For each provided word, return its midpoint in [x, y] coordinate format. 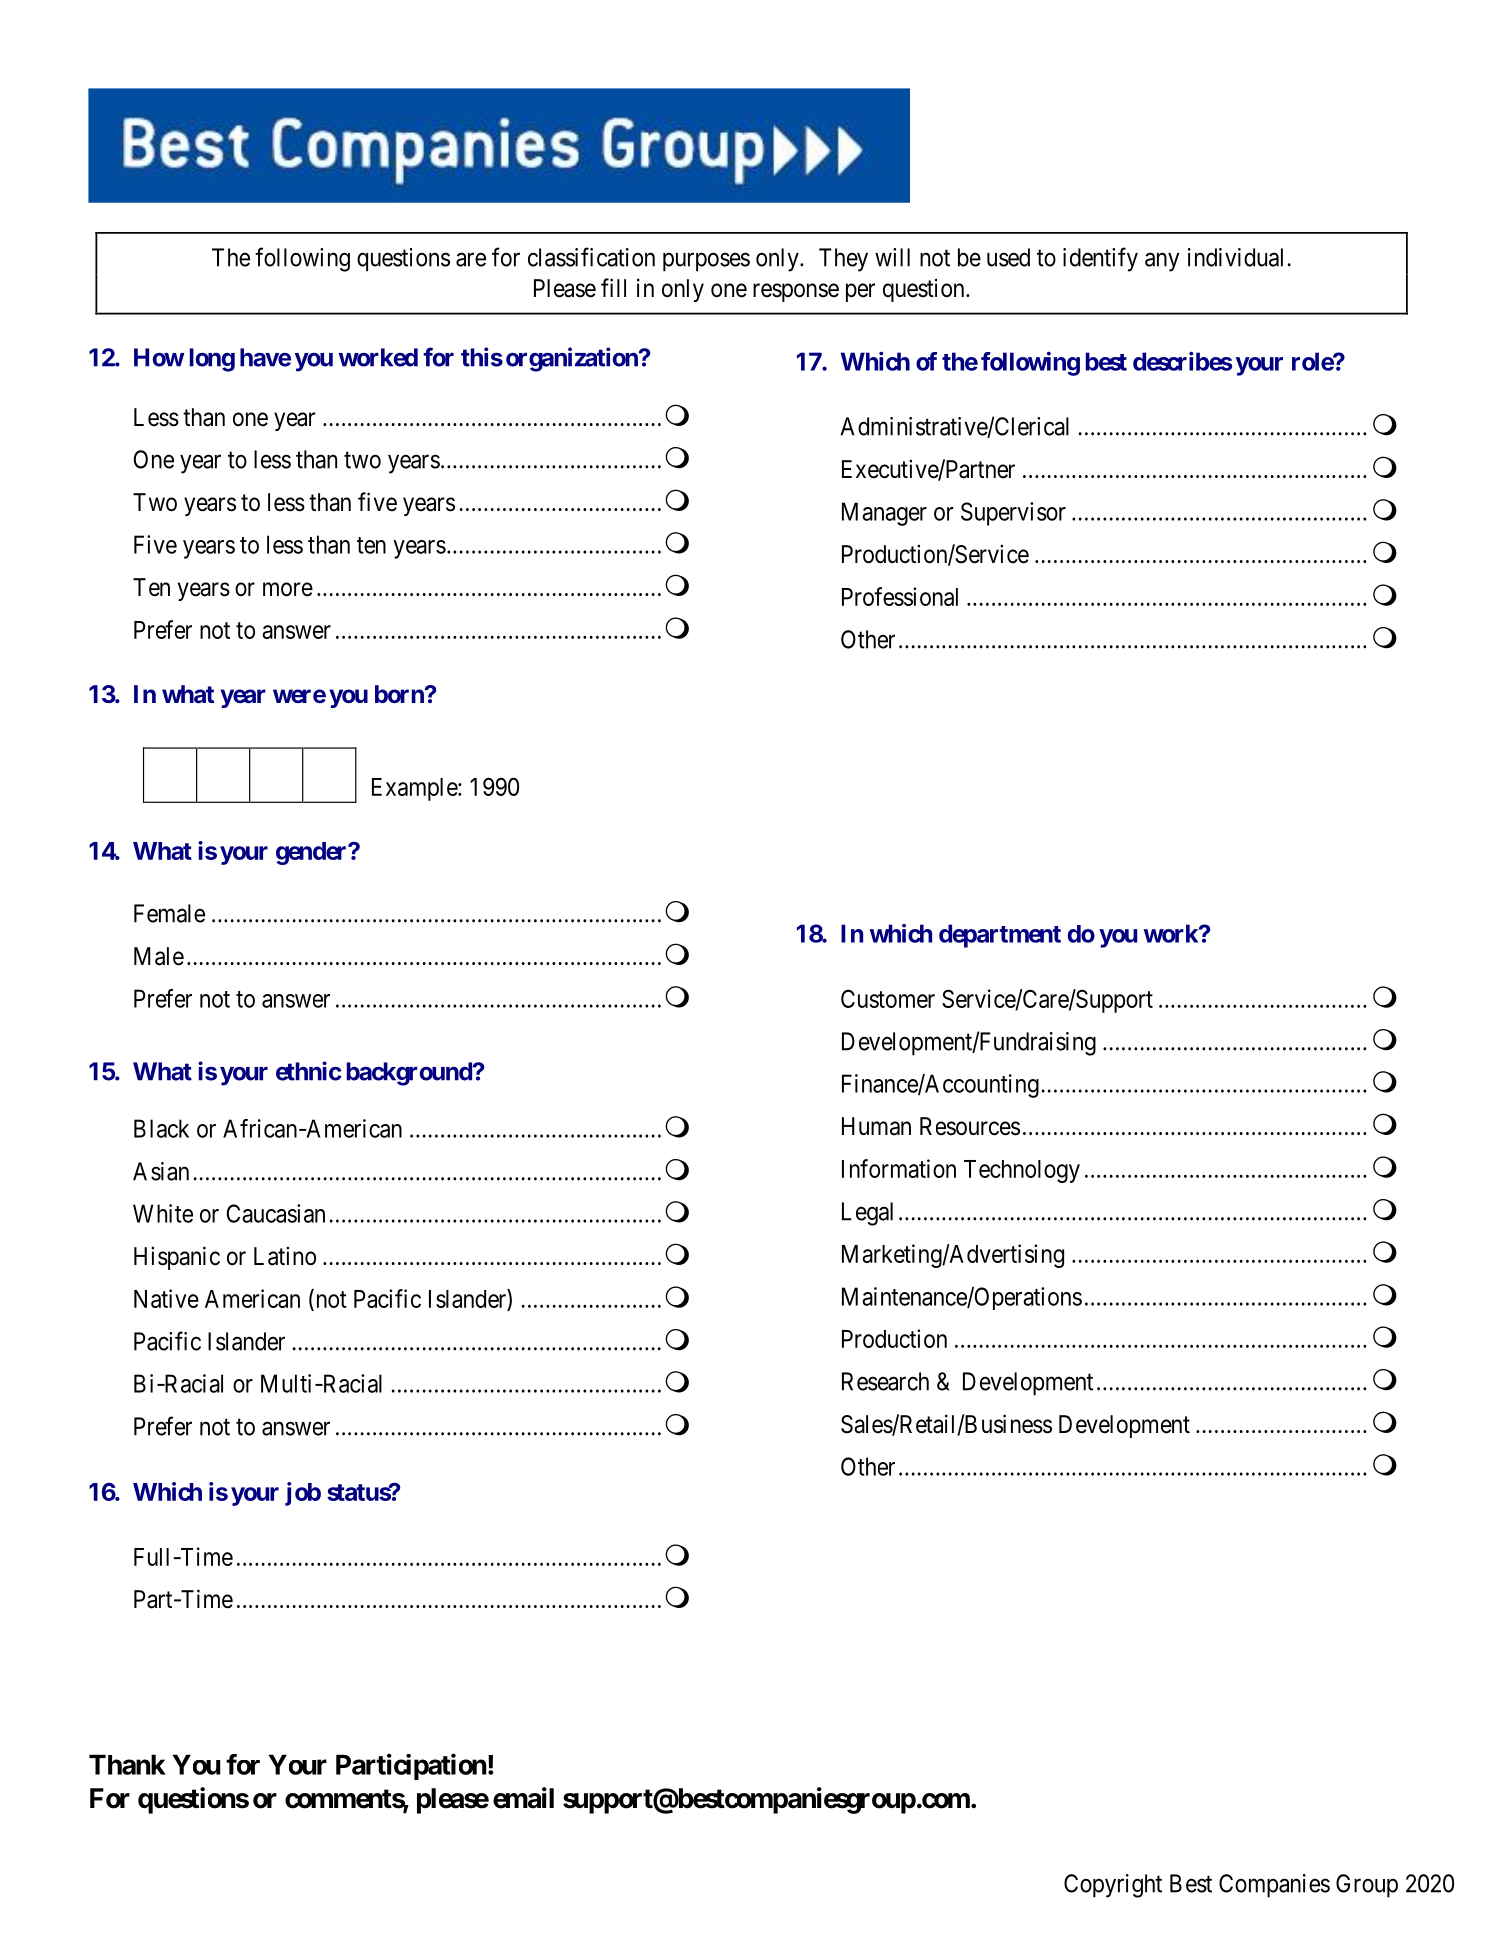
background [410, 1074]
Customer [888, 998]
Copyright [1113, 1886]
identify [1100, 259]
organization [573, 359]
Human [876, 1126]
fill [613, 287]
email [523, 1798]
